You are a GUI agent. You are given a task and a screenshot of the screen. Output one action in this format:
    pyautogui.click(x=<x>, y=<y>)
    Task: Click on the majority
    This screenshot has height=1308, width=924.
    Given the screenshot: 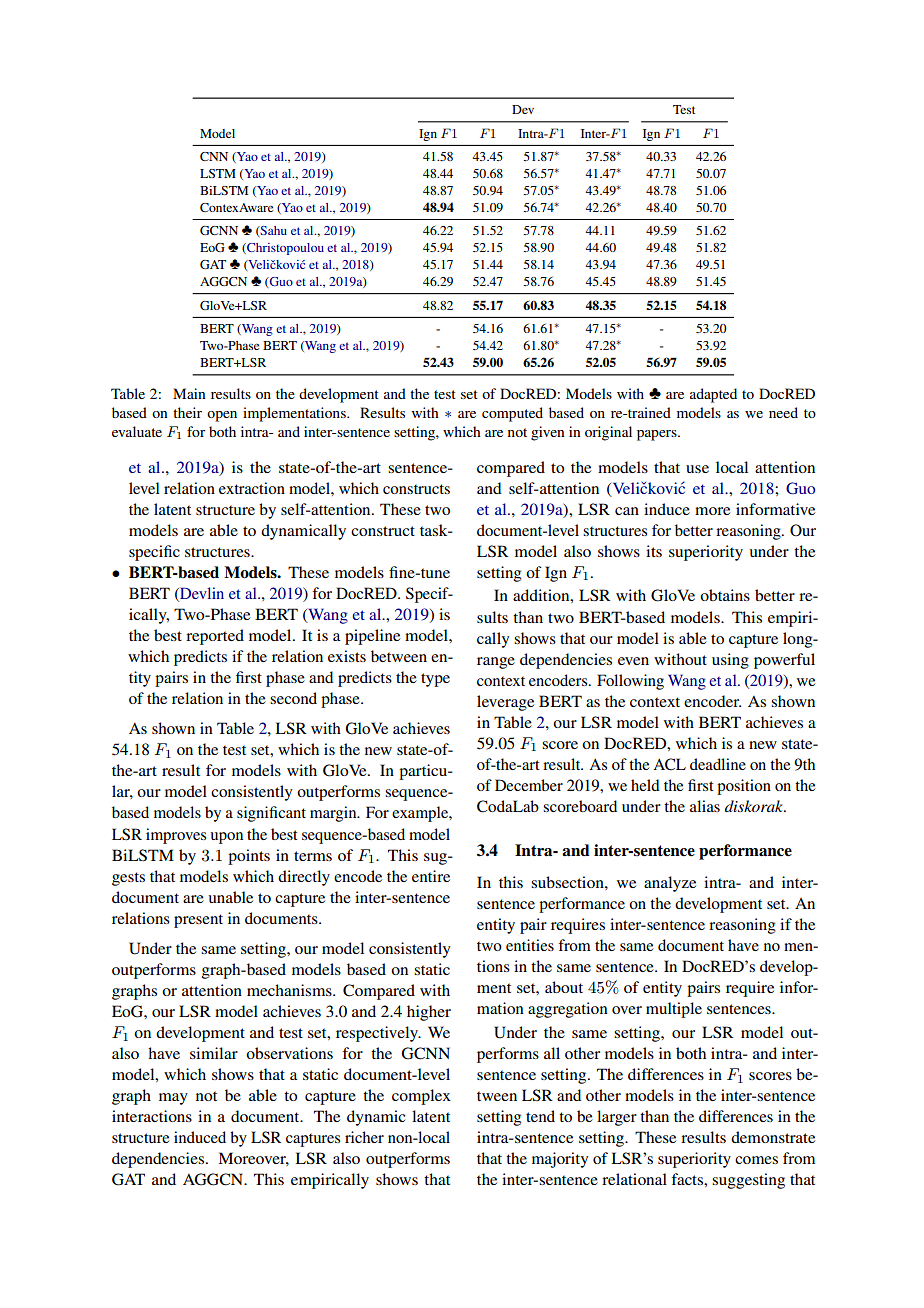 What is the action you would take?
    pyautogui.click(x=560, y=1160)
